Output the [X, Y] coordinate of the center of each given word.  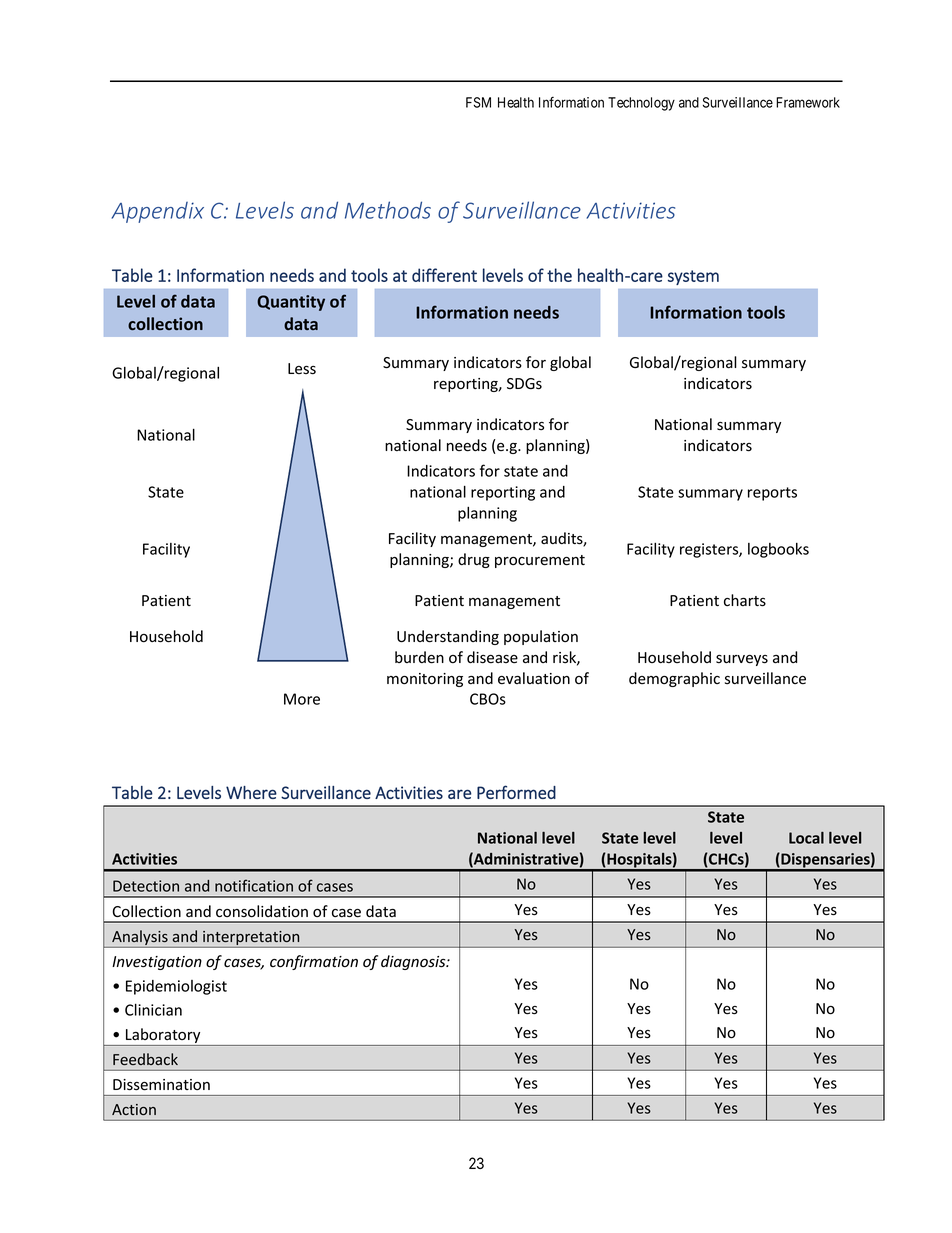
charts [745, 600]
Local [806, 838]
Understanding [448, 637]
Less [302, 369]
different [444, 275]
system [693, 277]
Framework [808, 102]
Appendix [157, 212]
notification [254, 885]
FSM [478, 102]
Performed [516, 792]
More [302, 699]
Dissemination [161, 1085]
